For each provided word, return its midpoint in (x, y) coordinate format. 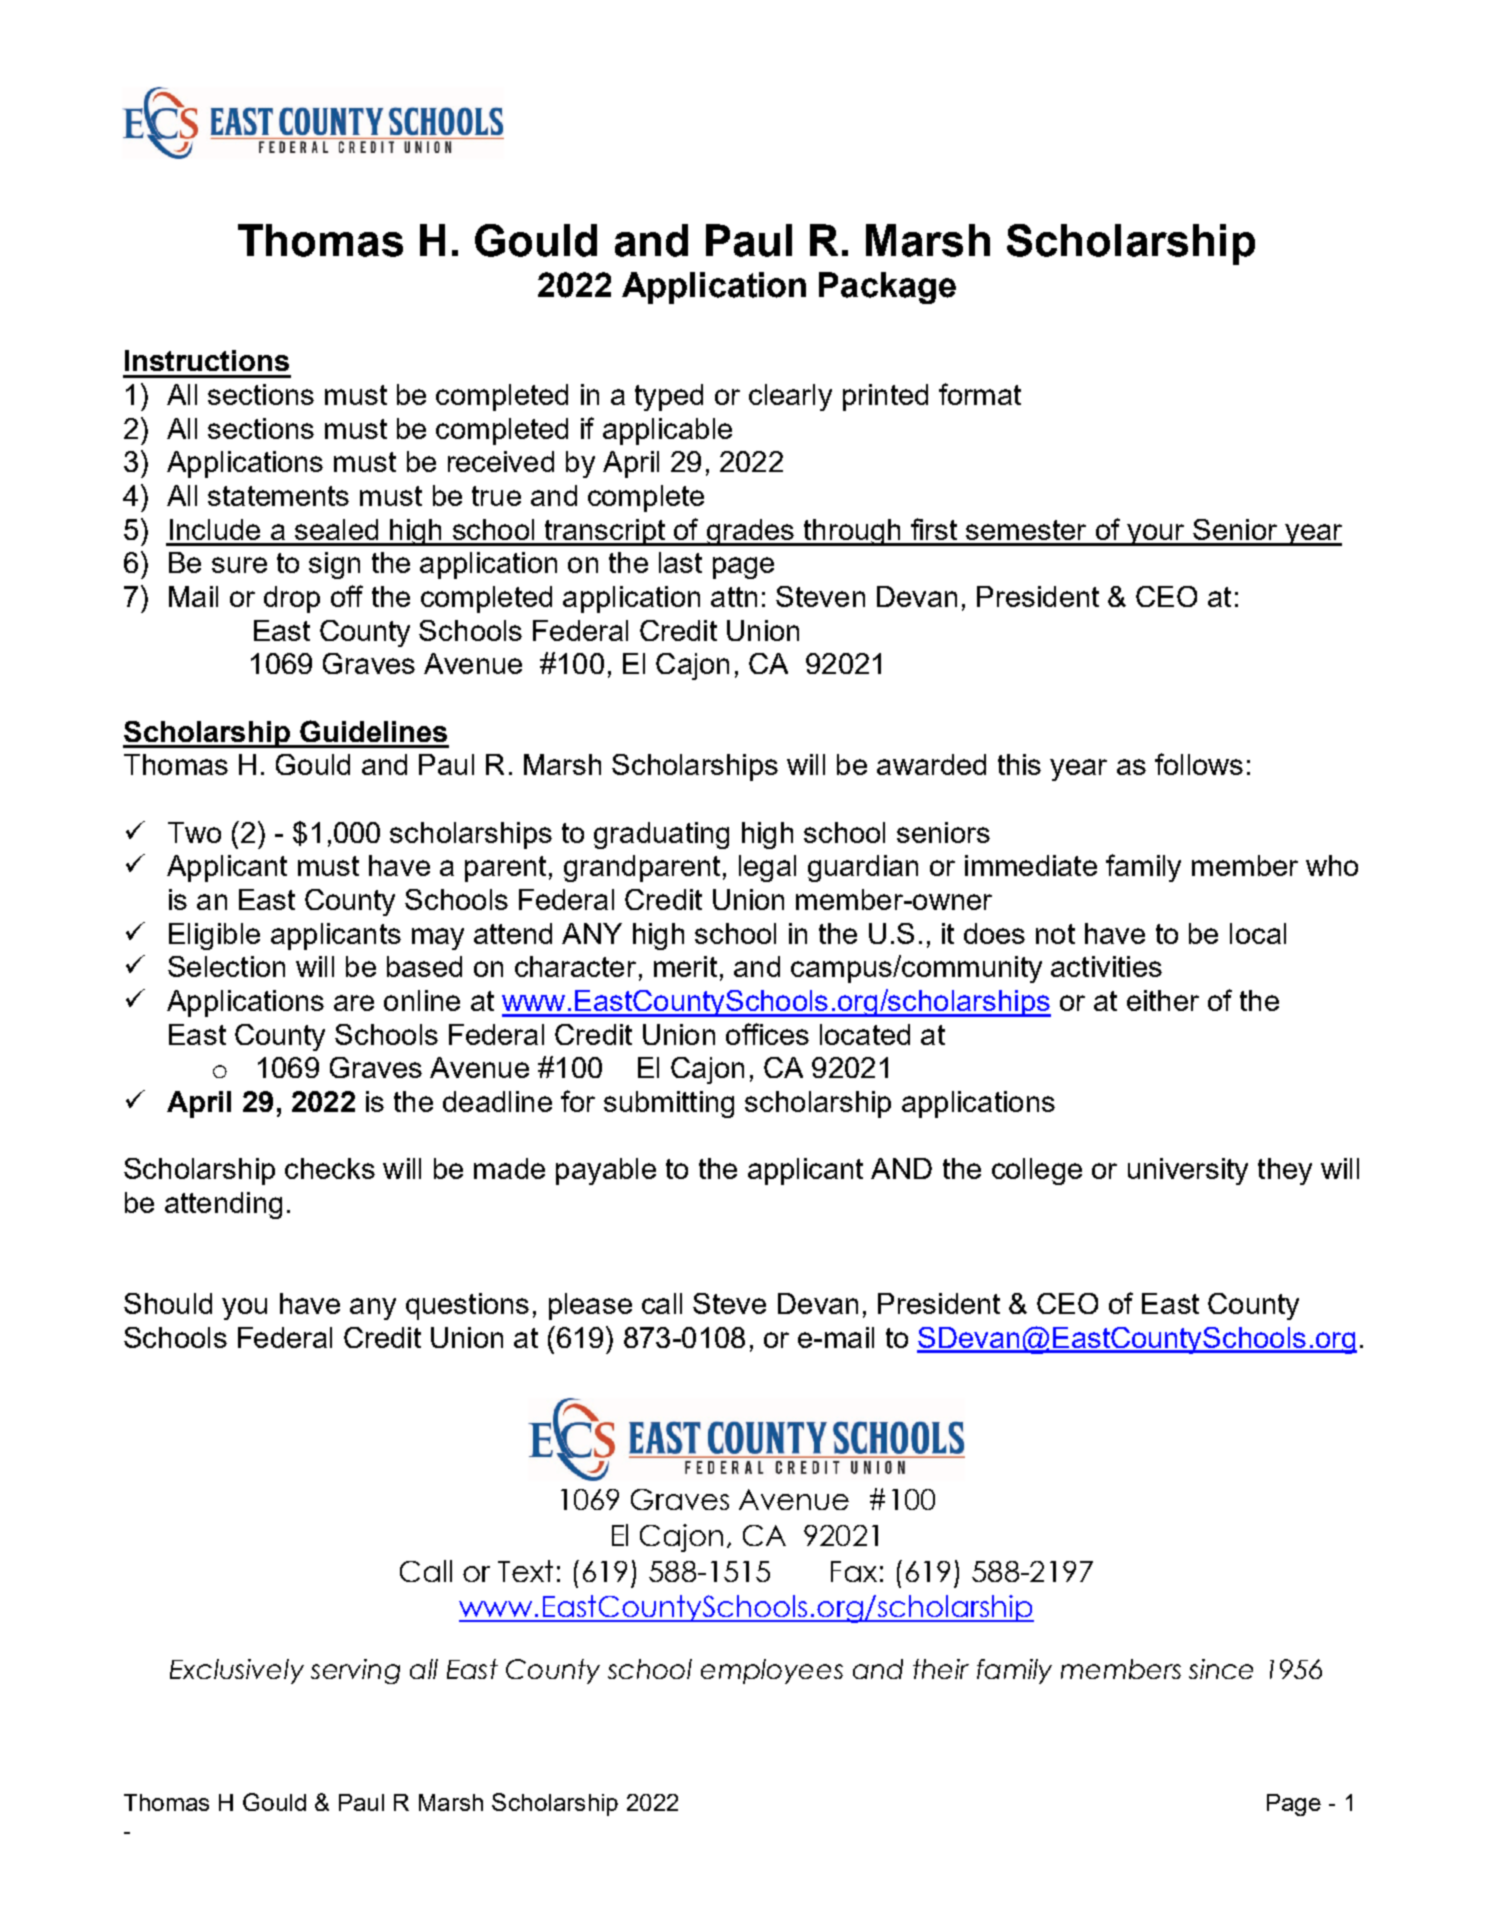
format (980, 394)
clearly (790, 397)
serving (355, 1671)
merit (685, 966)
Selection (226, 966)
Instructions (207, 360)
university (1188, 1171)
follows (1199, 764)
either (1163, 1000)
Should (168, 1303)
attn (734, 597)
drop (292, 599)
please (590, 1306)
